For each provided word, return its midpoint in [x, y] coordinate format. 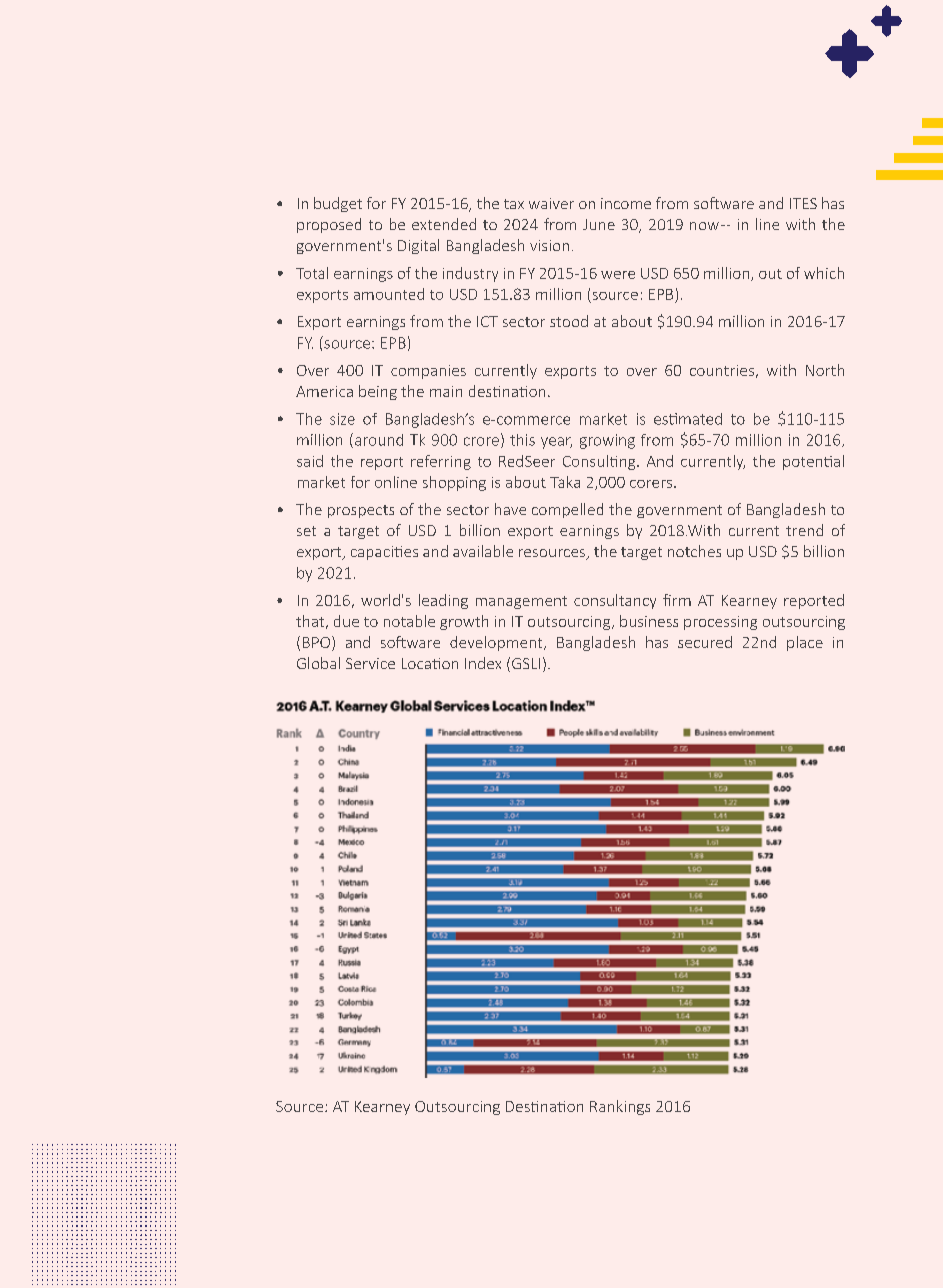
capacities [384, 553]
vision [549, 245]
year [556, 443]
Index [483, 663]
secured [705, 642]
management [521, 602]
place [805, 643]
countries [722, 370]
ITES [803, 203]
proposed [329, 225]
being [378, 392]
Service [370, 663]
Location [430, 663]
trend [804, 530]
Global [318, 663]
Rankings [620, 1107]
